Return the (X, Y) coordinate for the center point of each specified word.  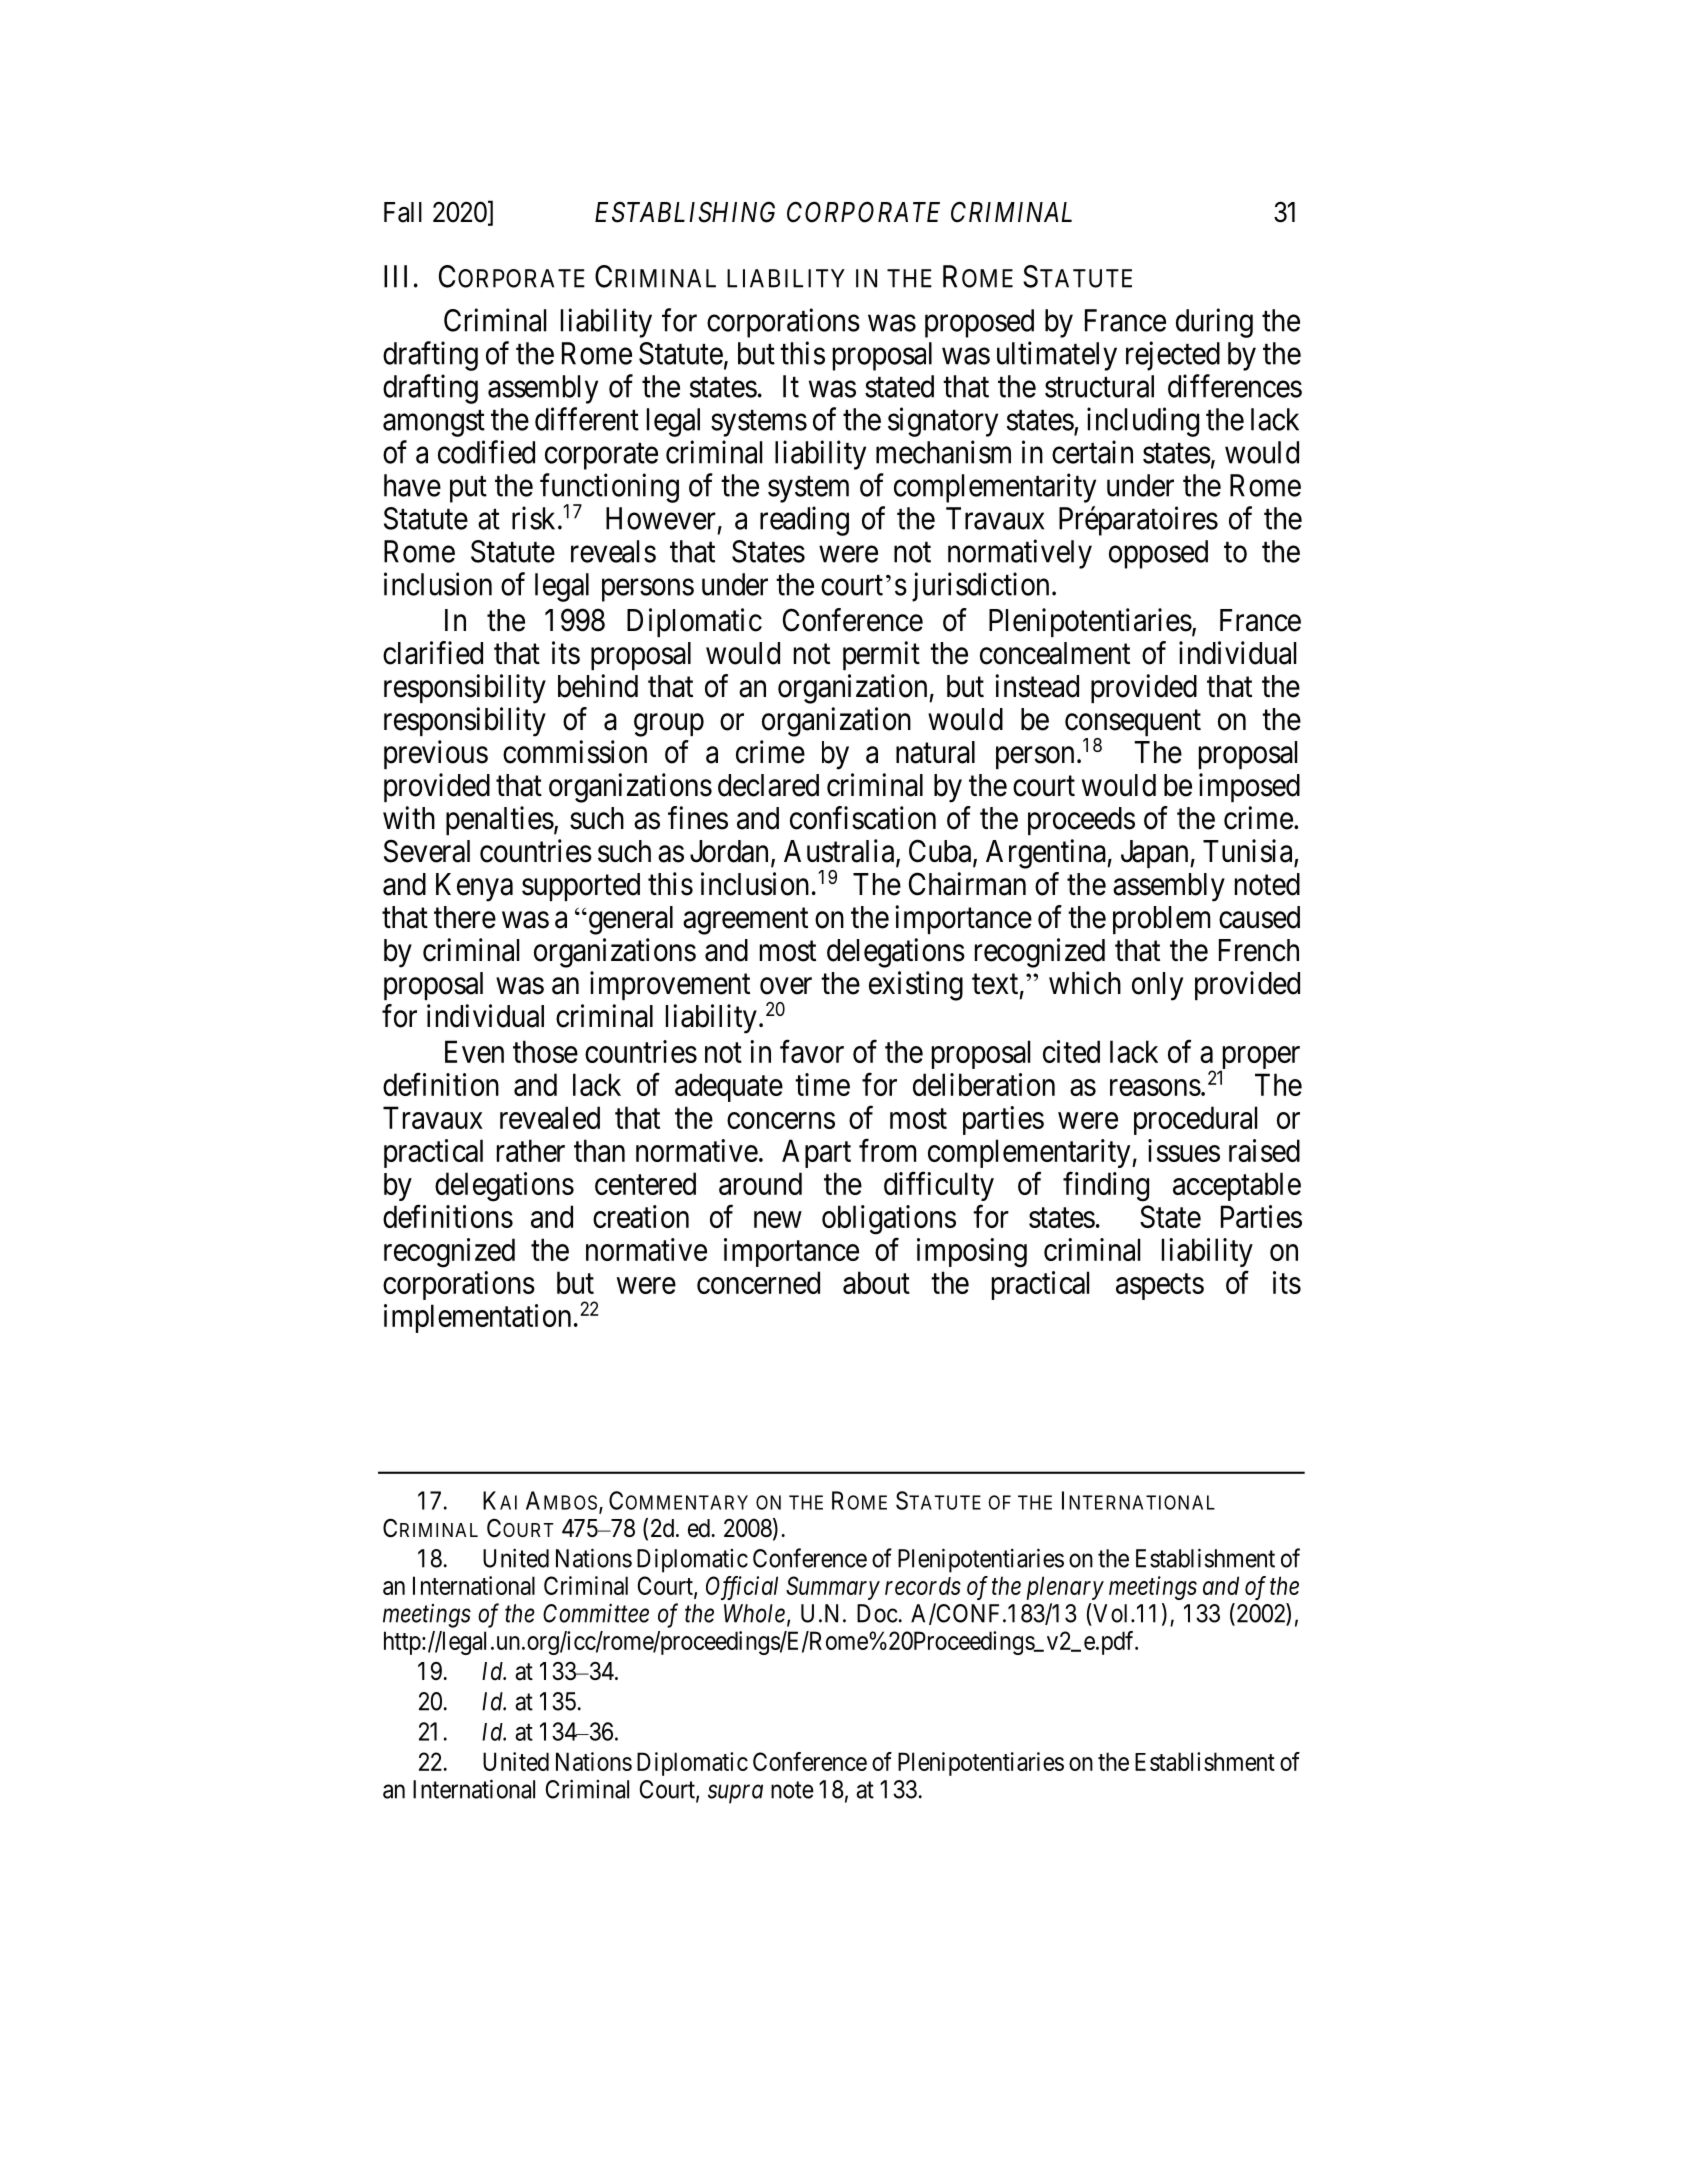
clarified (433, 653)
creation (641, 1216)
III (395, 276)
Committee (596, 1613)
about (876, 1282)
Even (474, 1051)
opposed (1158, 554)
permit (881, 655)
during (1214, 323)
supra (735, 1794)
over (786, 986)
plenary (1065, 1588)
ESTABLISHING (685, 212)
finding (1106, 1187)
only (1157, 986)
